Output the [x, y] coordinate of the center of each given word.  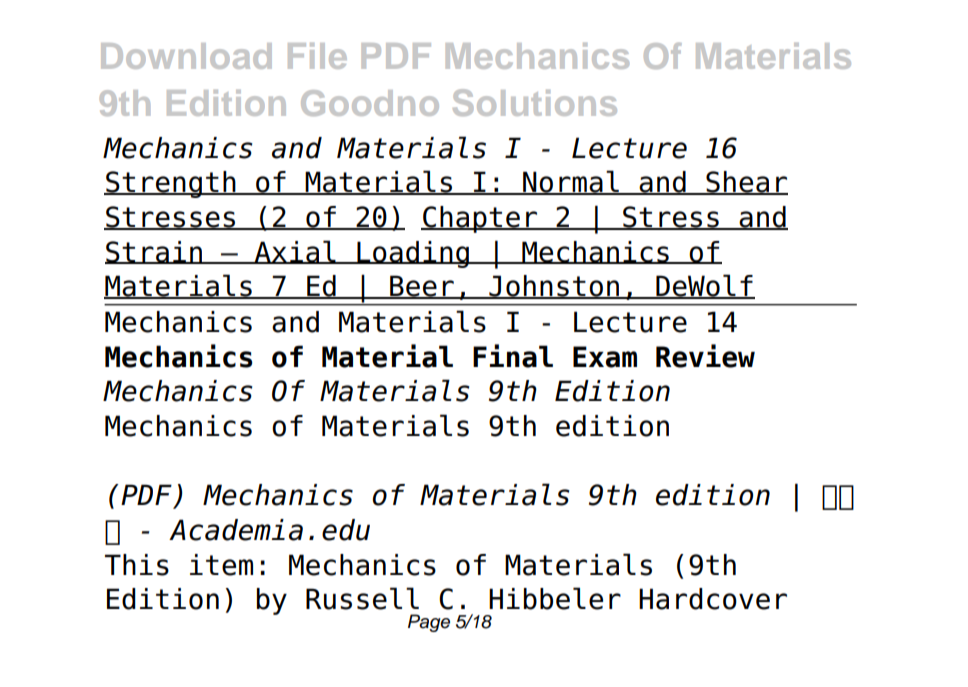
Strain [155, 252]
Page [429, 623]
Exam [605, 357]
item [221, 565]
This [137, 565]
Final [513, 356]
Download [186, 56]
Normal [571, 182]
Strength [171, 184]
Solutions [535, 102]
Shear [746, 183]
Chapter [480, 219]
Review [705, 356]
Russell [362, 598]
